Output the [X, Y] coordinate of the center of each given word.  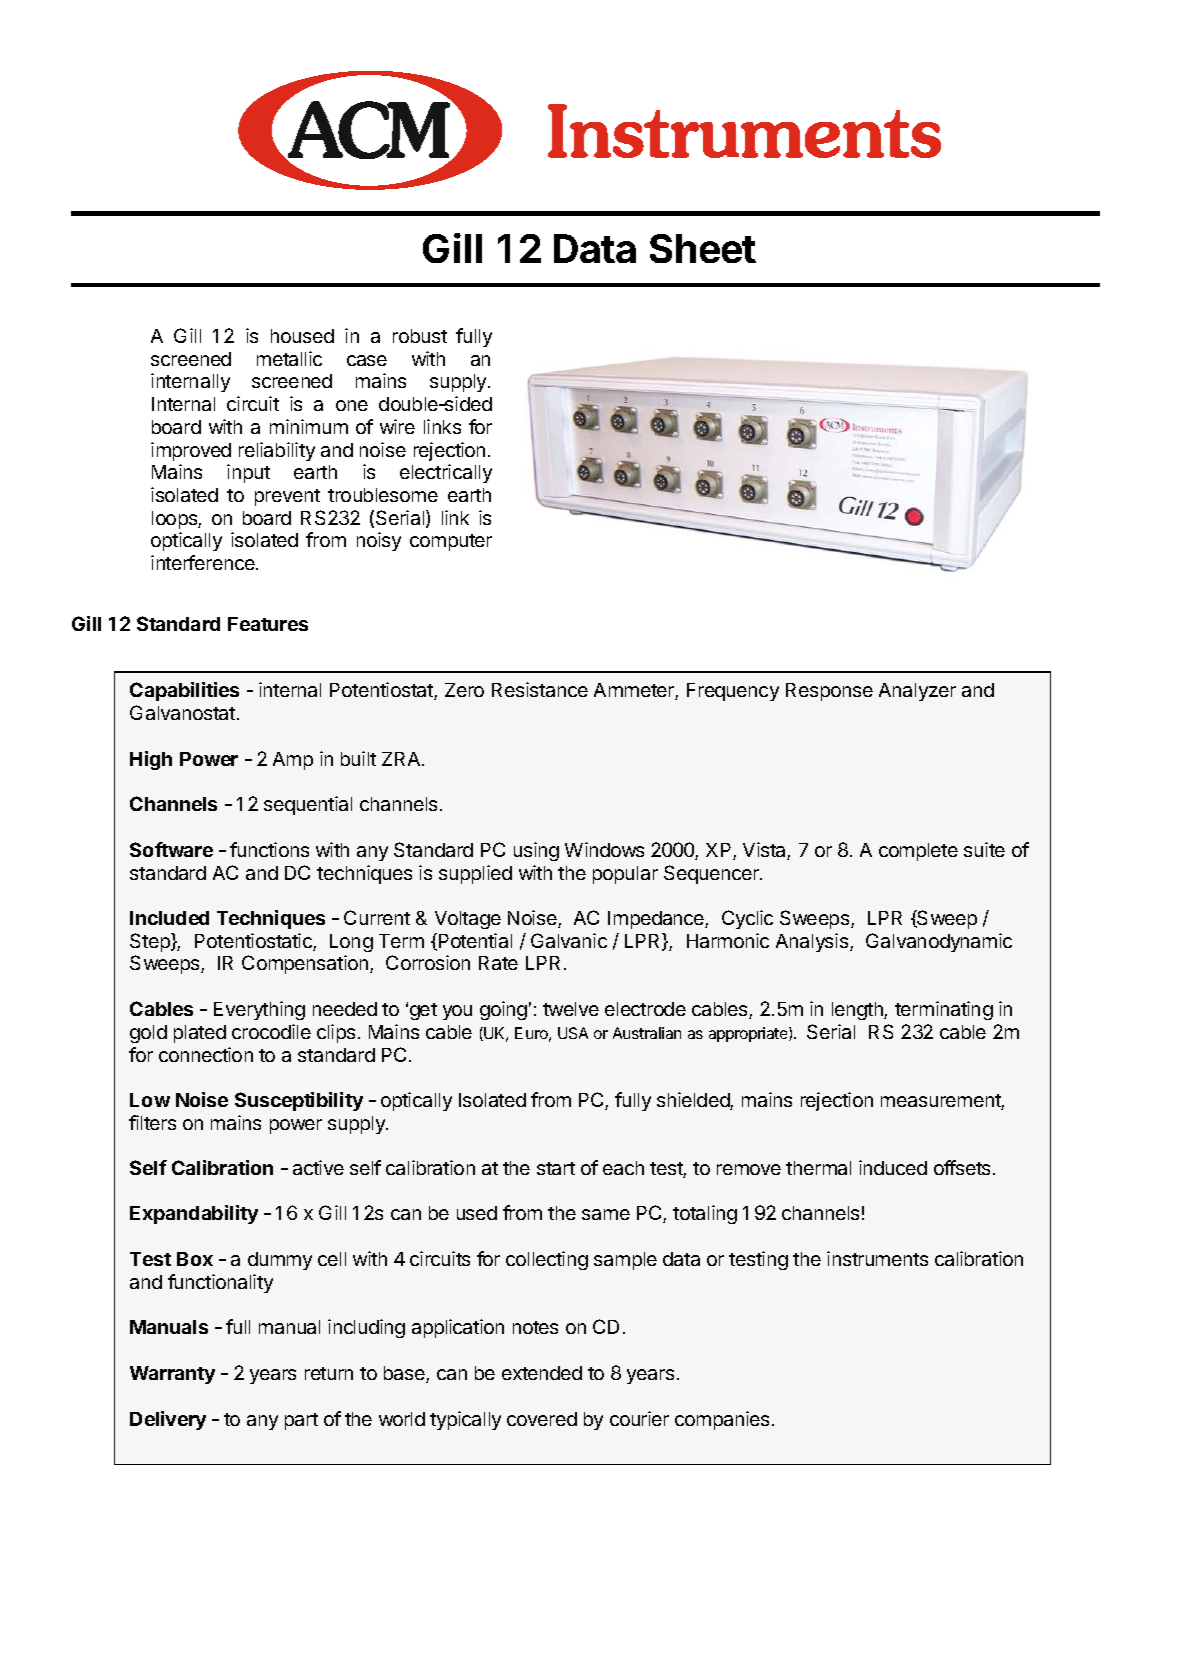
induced [893, 1167]
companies [722, 1420]
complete [918, 852]
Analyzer [917, 692]
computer [451, 542]
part [301, 1421]
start [556, 1168]
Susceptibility [299, 1101]
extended [542, 1373]
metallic [289, 358]
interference [204, 562]
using [536, 851]
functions [269, 849]
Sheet [703, 248]
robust [420, 336]
